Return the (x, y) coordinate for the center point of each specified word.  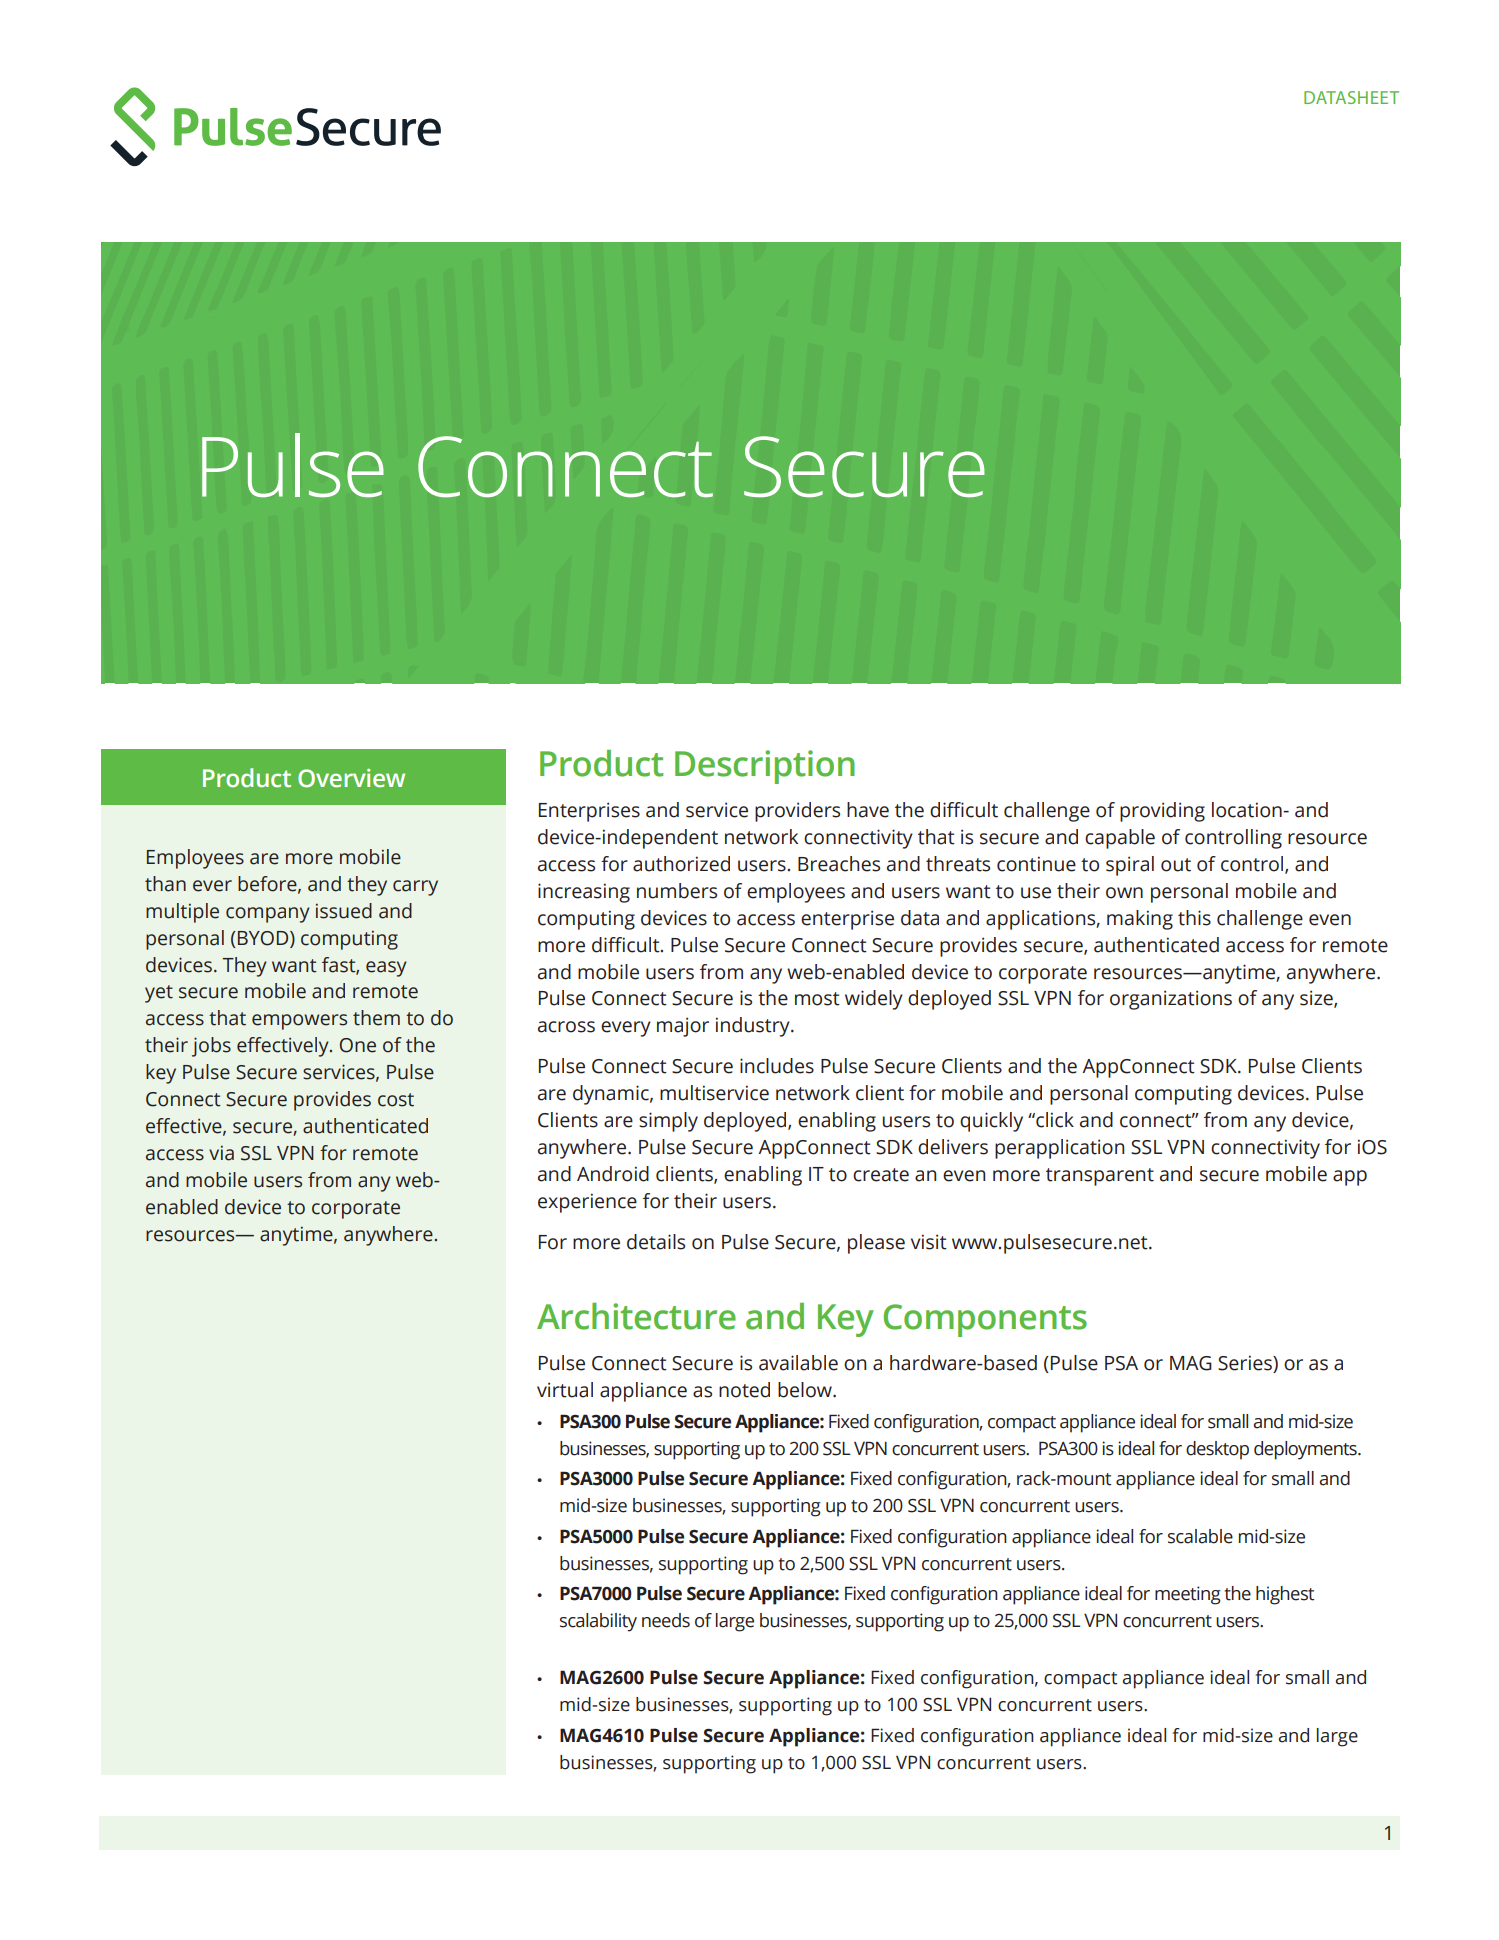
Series (1246, 1364)
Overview (351, 778)
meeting (1188, 1595)
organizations (1171, 1000)
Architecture (636, 1316)
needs (666, 1620)
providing (1162, 812)
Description (765, 767)
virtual (565, 1390)
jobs (211, 1047)
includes (777, 1066)
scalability (598, 1622)
